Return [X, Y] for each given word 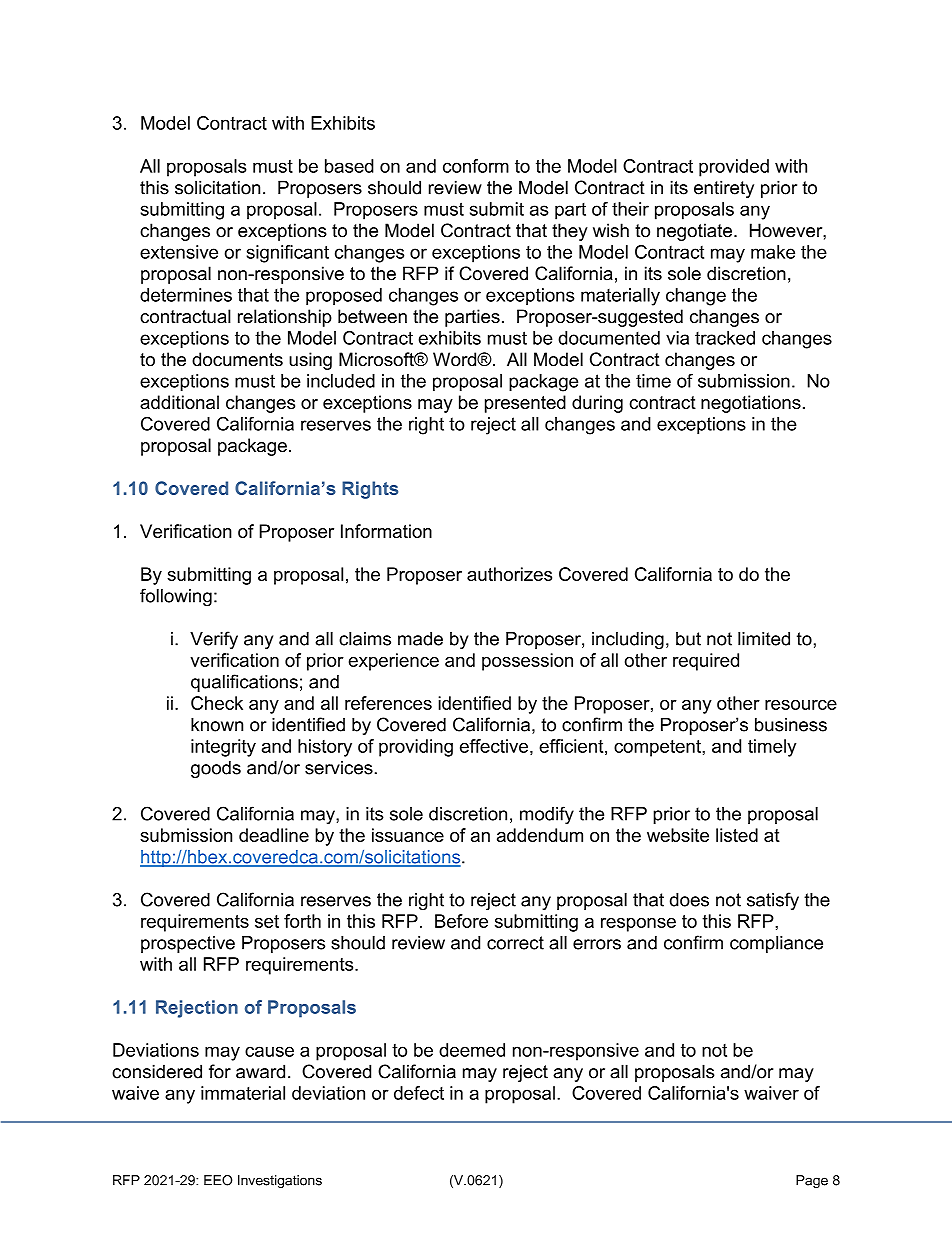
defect [419, 1093]
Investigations [280, 1181]
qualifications [244, 683]
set [267, 921]
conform [476, 166]
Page [812, 1181]
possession [527, 662]
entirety [724, 189]
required [706, 662]
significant [288, 254]
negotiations [751, 404]
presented [525, 404]
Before [461, 921]
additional [179, 402]
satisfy [773, 901]
